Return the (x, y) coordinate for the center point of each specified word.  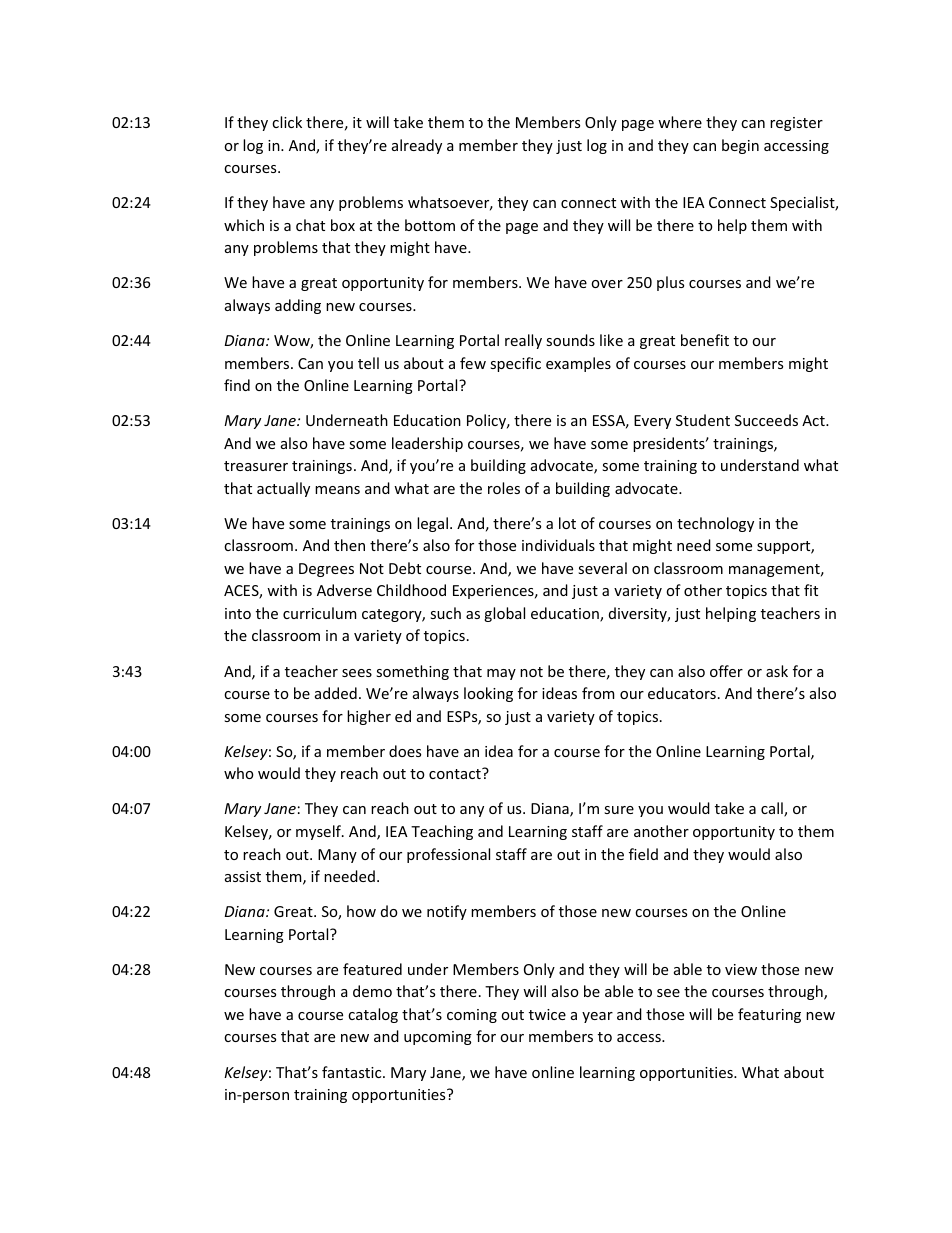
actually (283, 489)
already (417, 146)
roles (504, 488)
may (501, 674)
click (287, 122)
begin (740, 146)
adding (298, 306)
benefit (705, 340)
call (773, 809)
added (336, 693)
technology (715, 524)
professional (448, 855)
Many (337, 856)
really (523, 341)
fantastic (353, 1072)
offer (726, 671)
